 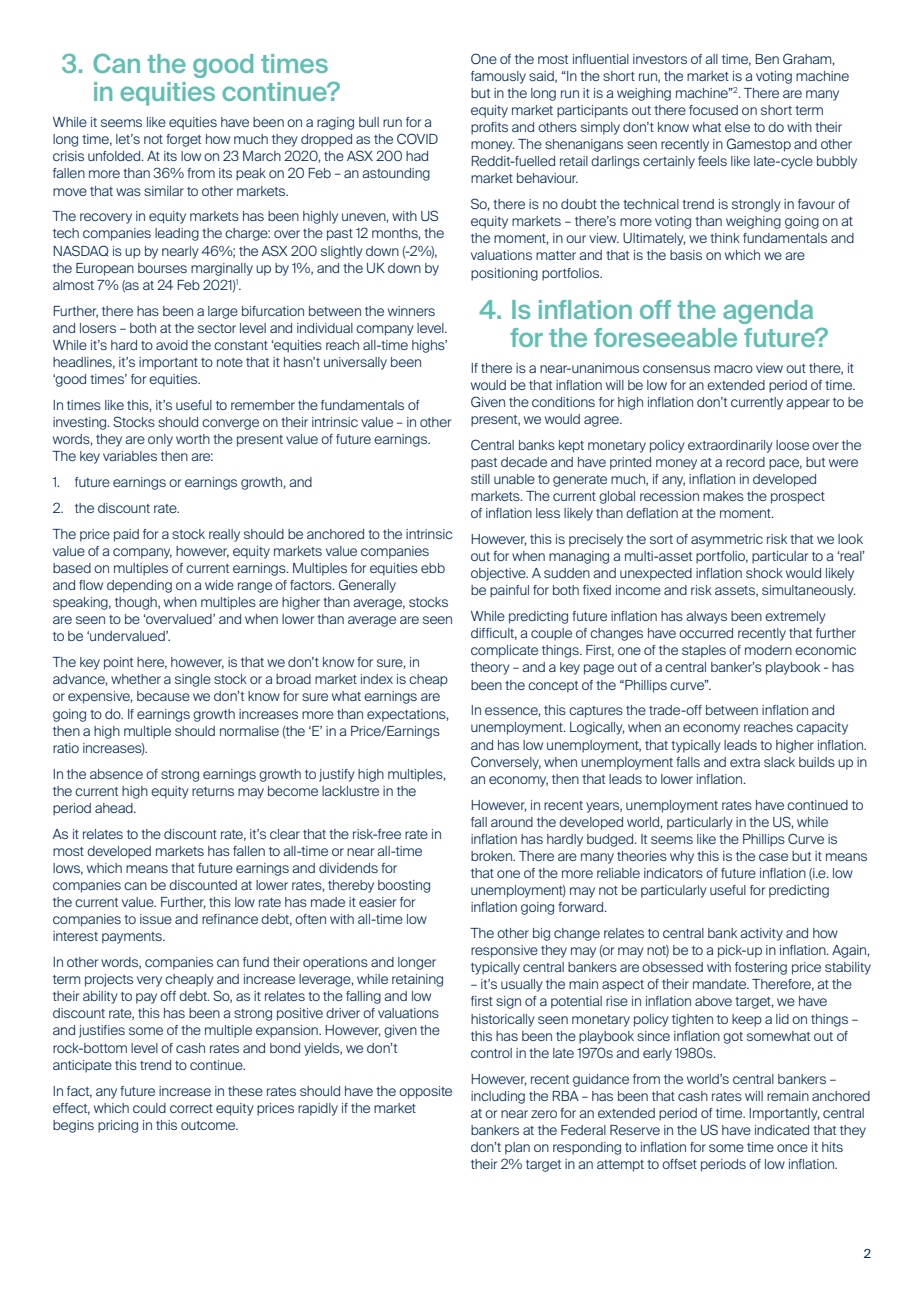 What do you see at coordinates (163, 696) in the page?
I see `because` at bounding box center [163, 696].
